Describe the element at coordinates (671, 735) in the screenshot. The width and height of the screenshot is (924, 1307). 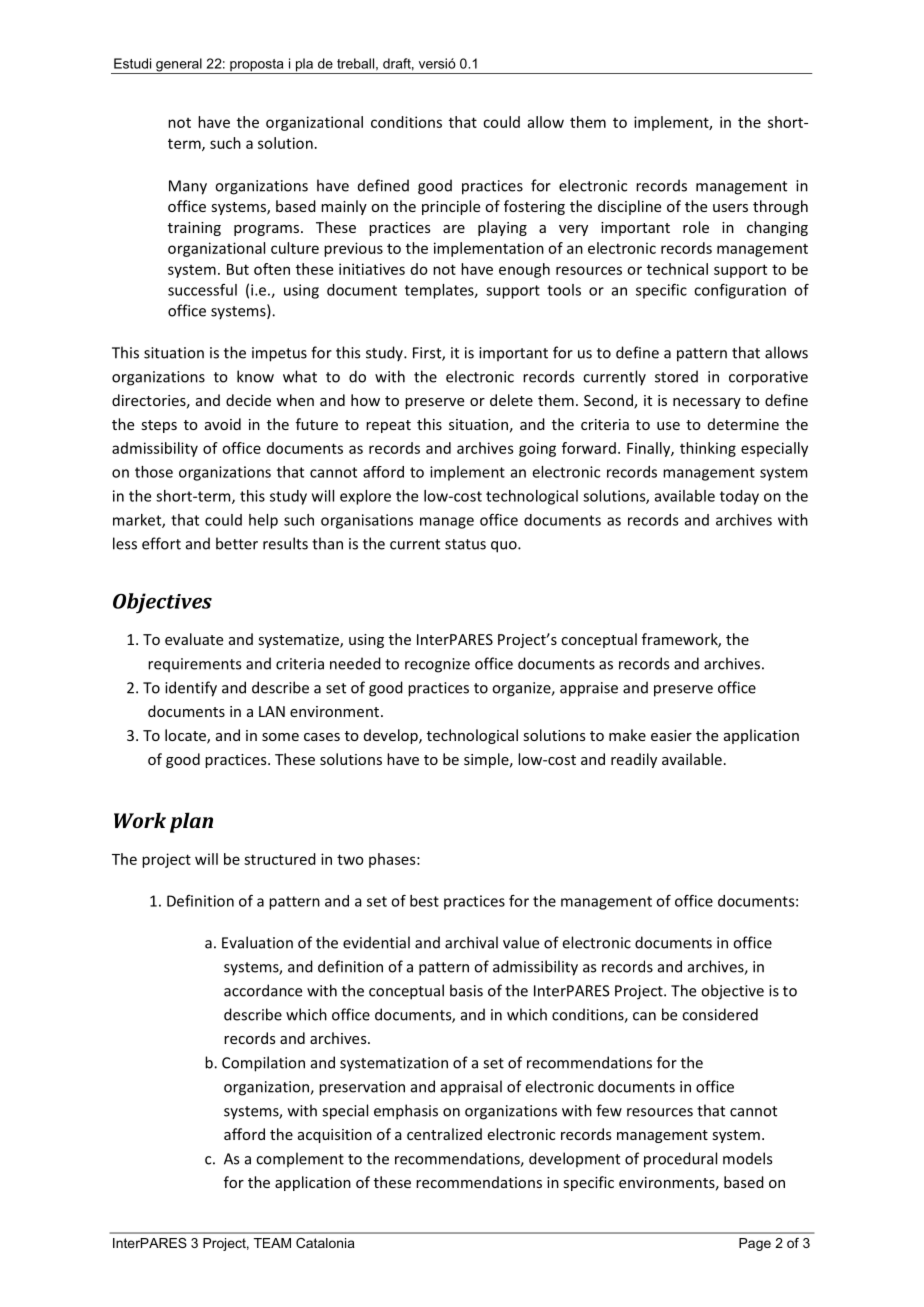
I see `easier` at that location.
